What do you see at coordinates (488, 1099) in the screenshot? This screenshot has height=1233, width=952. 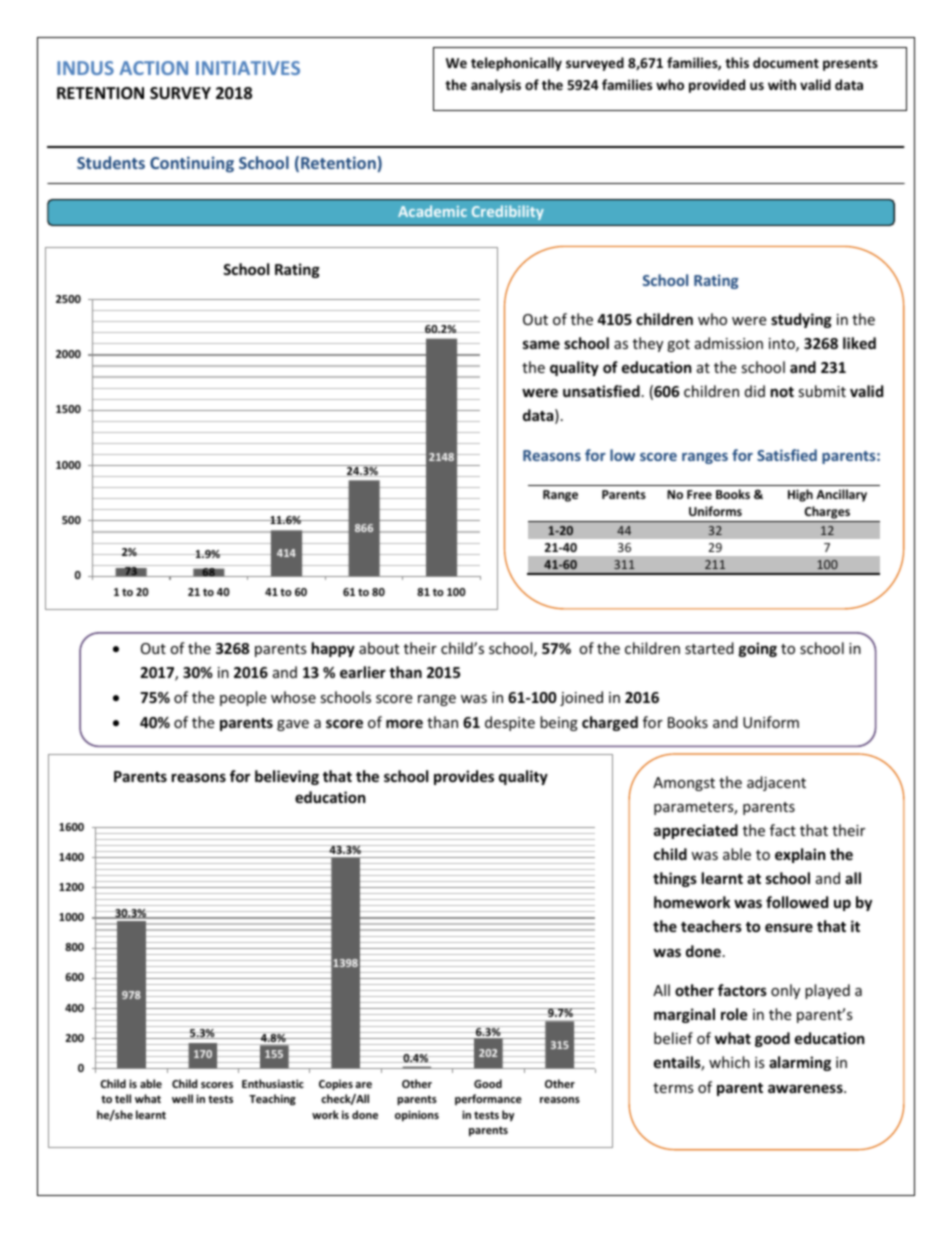 I see `performance` at bounding box center [488, 1099].
